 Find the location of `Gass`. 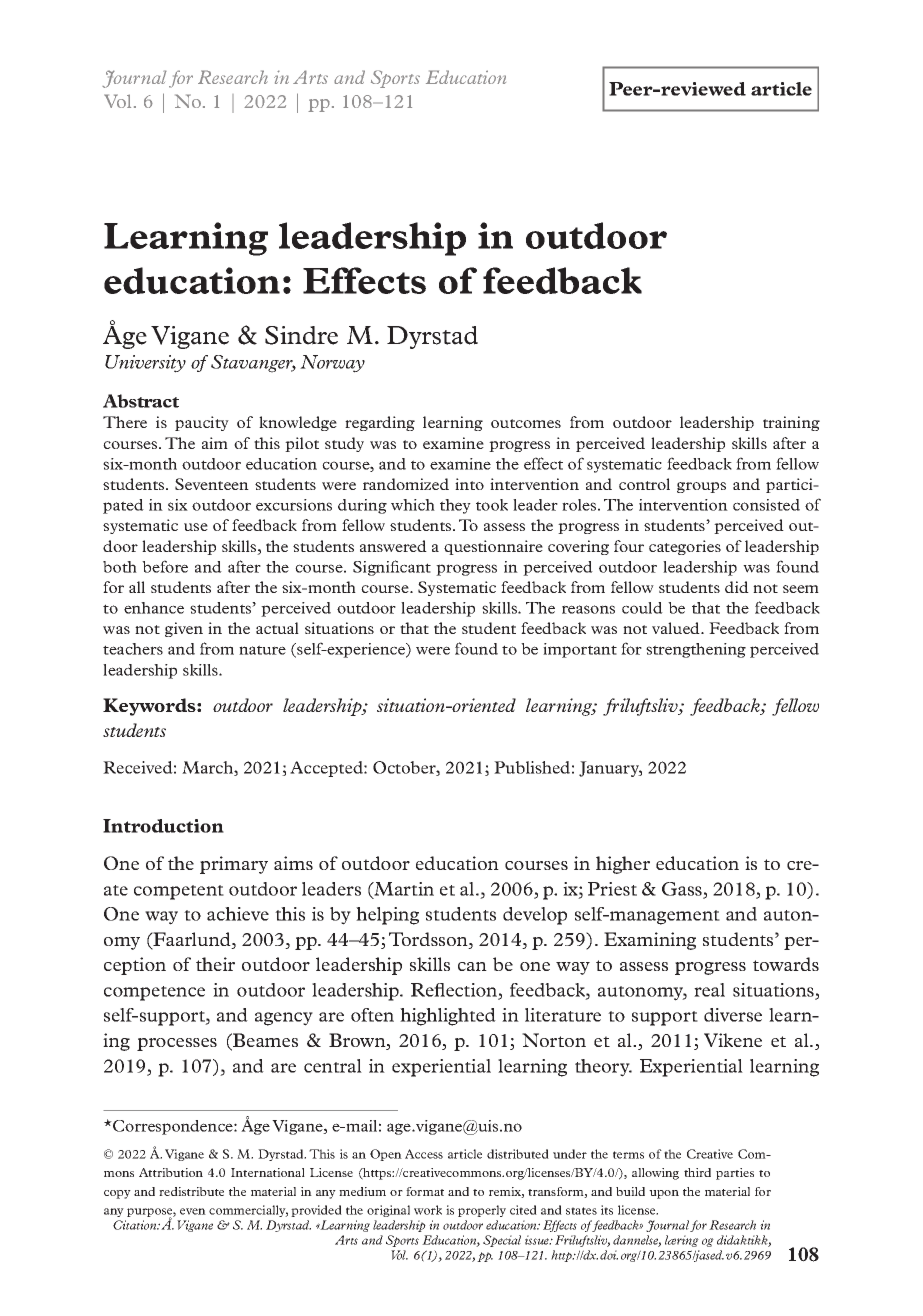

Gass is located at coordinates (683, 890).
